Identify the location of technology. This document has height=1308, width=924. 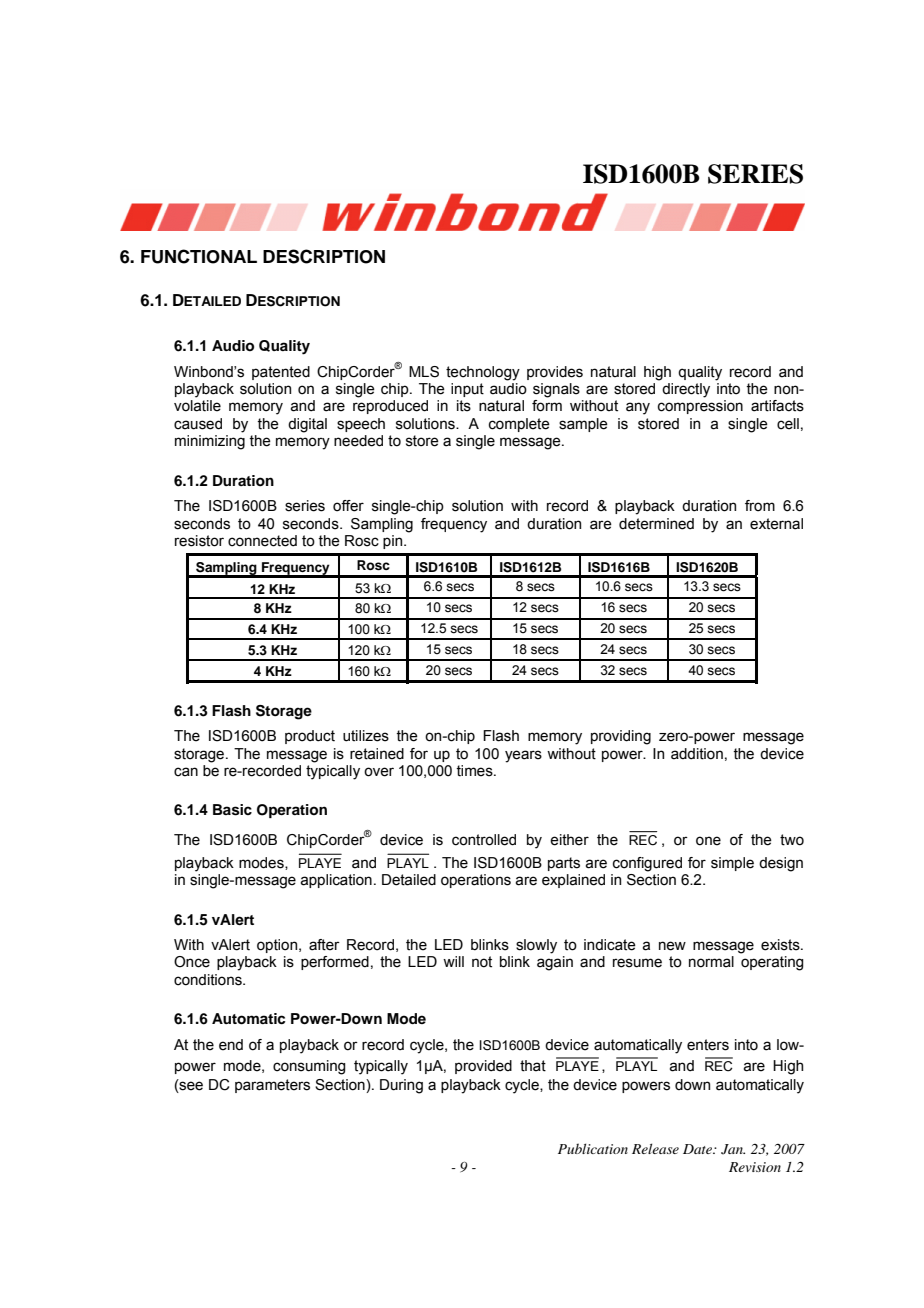
(483, 373).
